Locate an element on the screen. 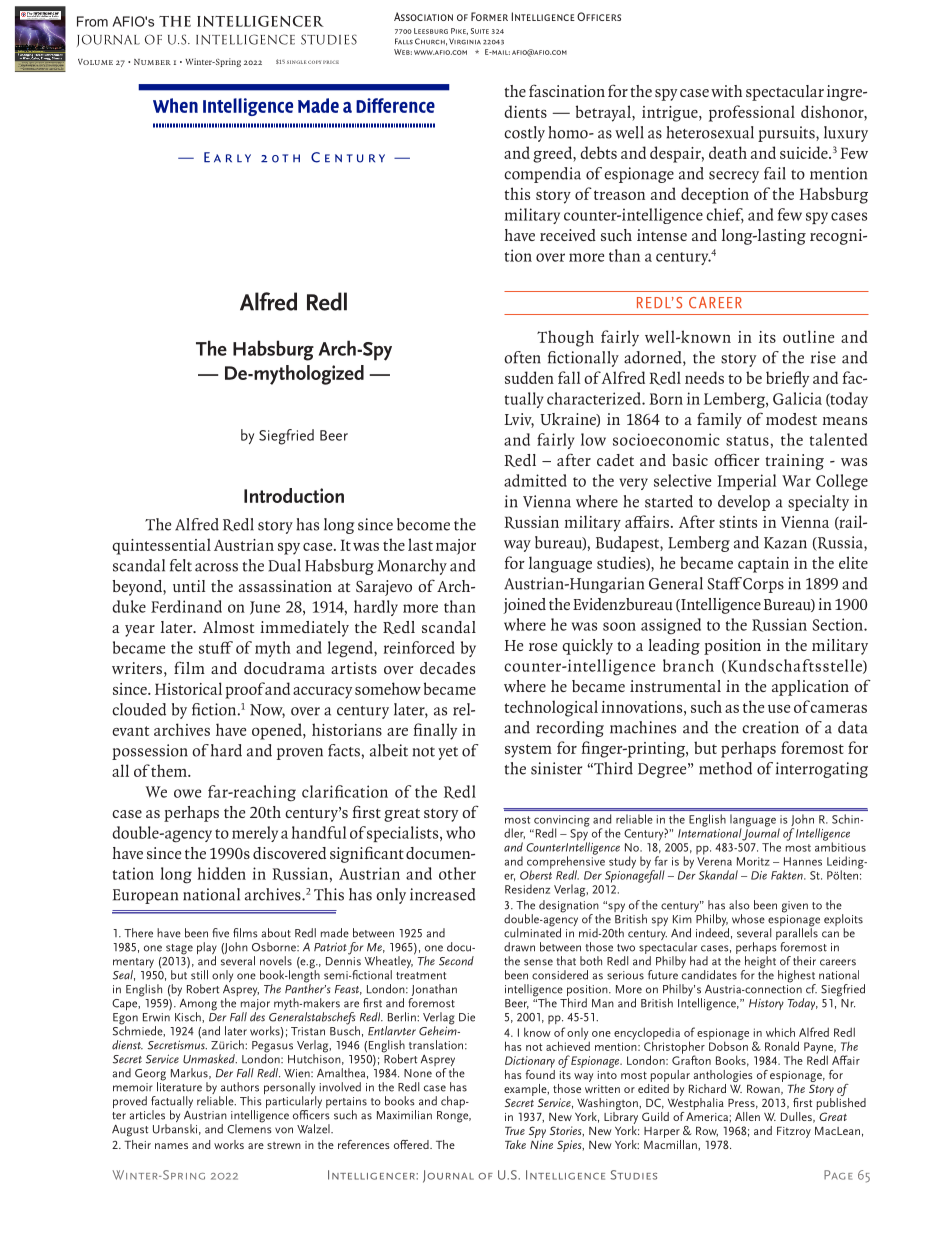 The image size is (952, 1233). Number is located at coordinates (152, 62).
